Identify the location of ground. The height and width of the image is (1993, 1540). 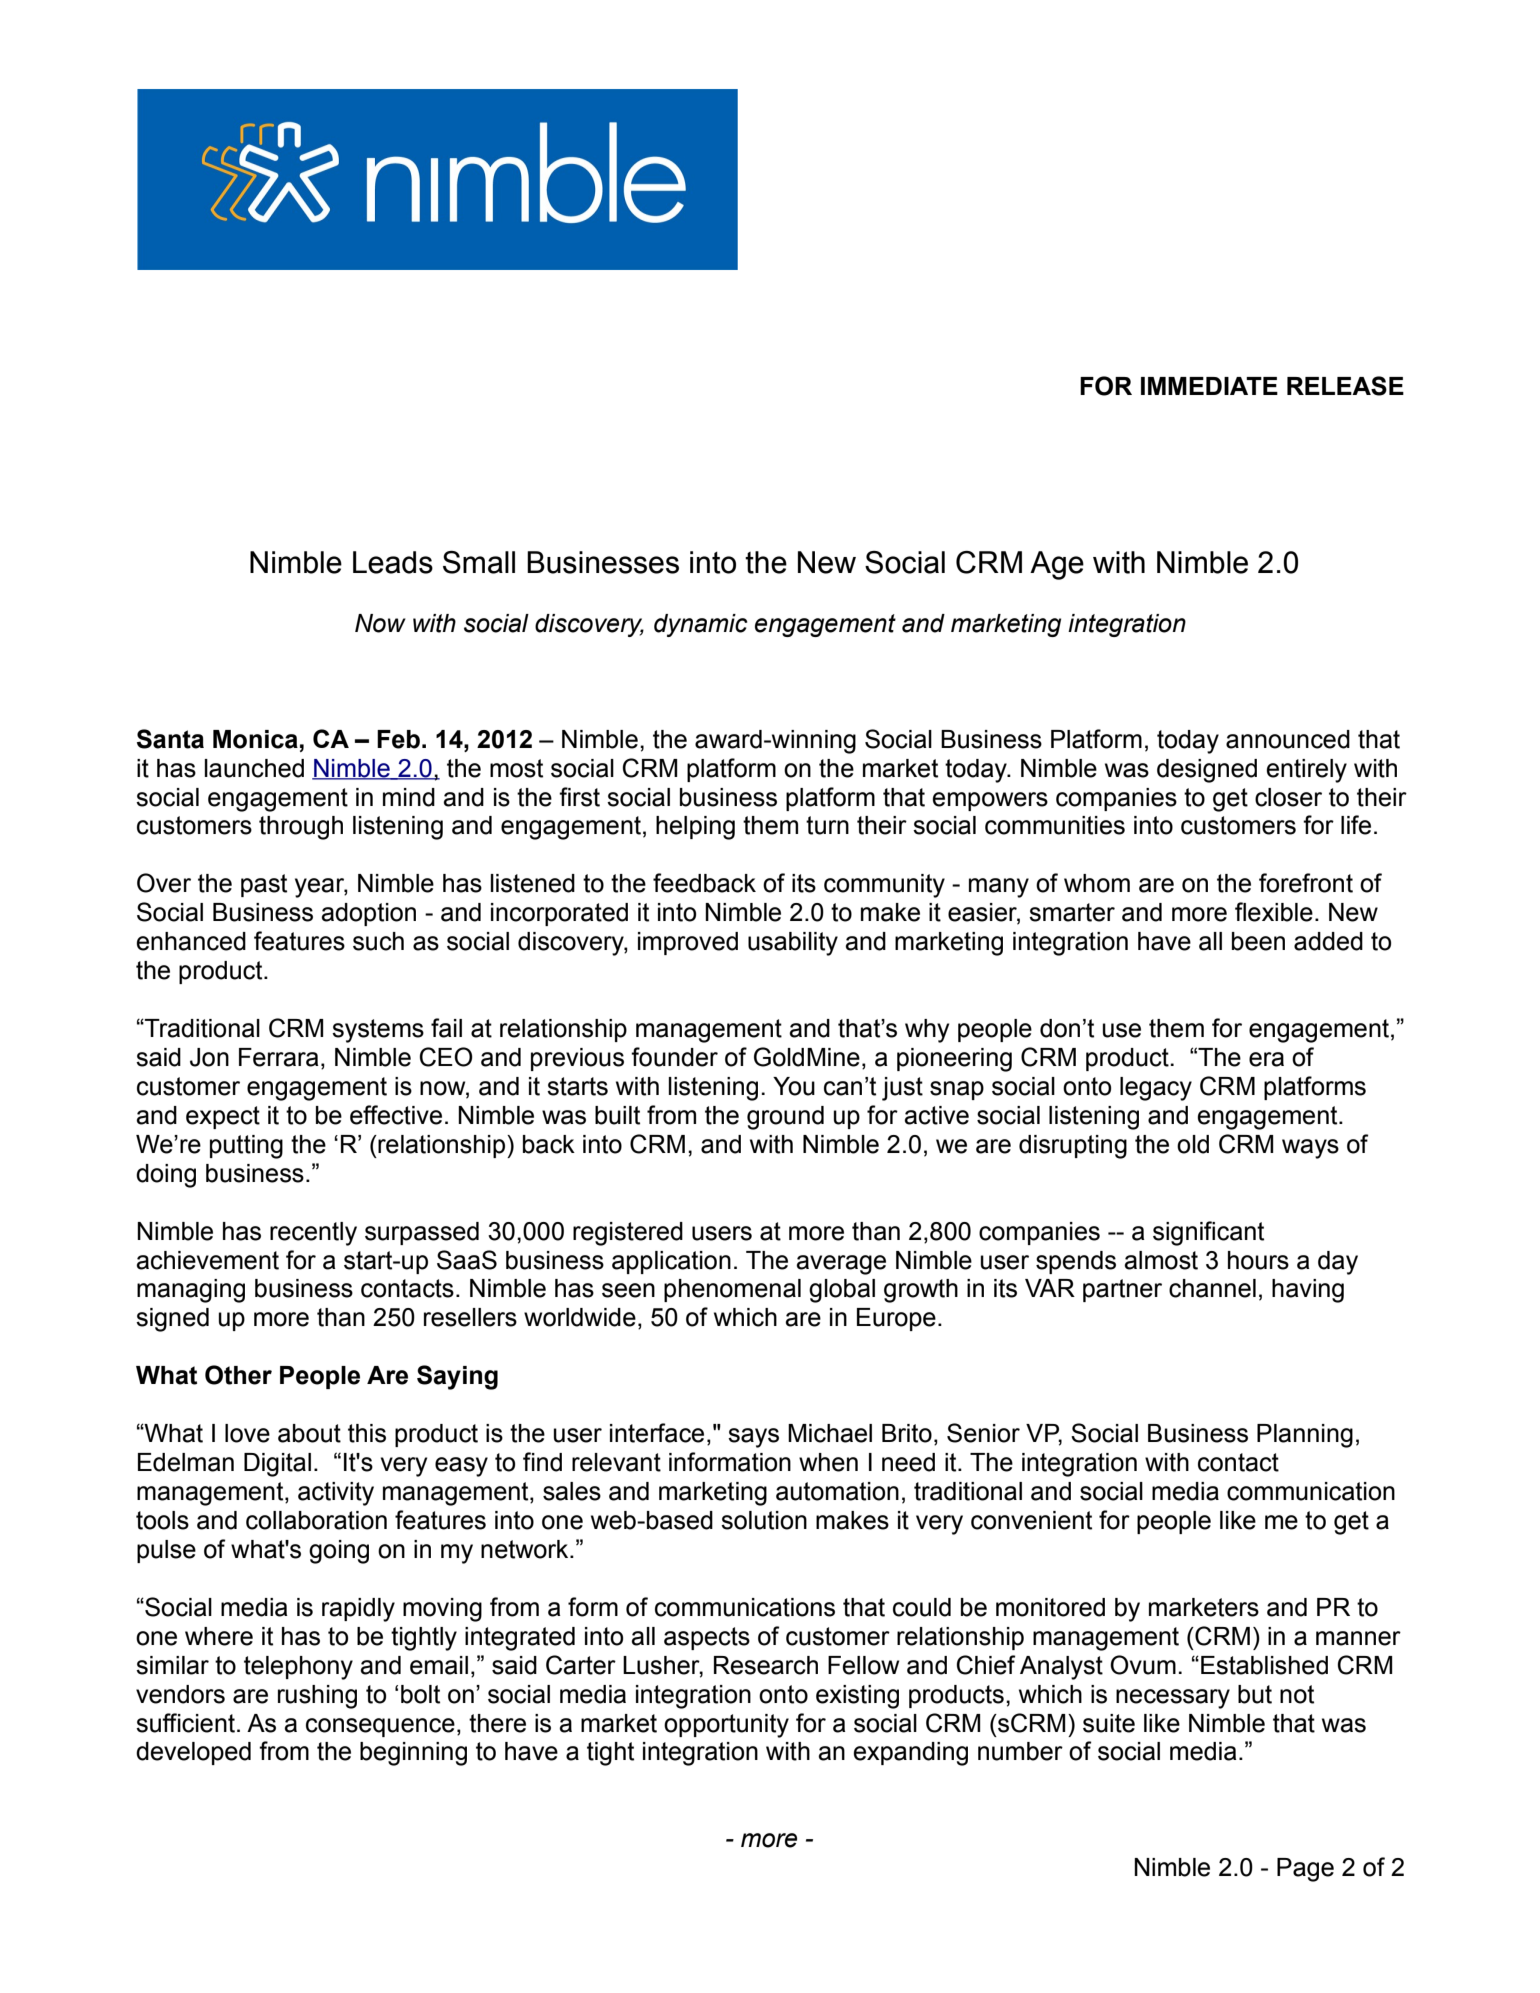
(785, 1118).
